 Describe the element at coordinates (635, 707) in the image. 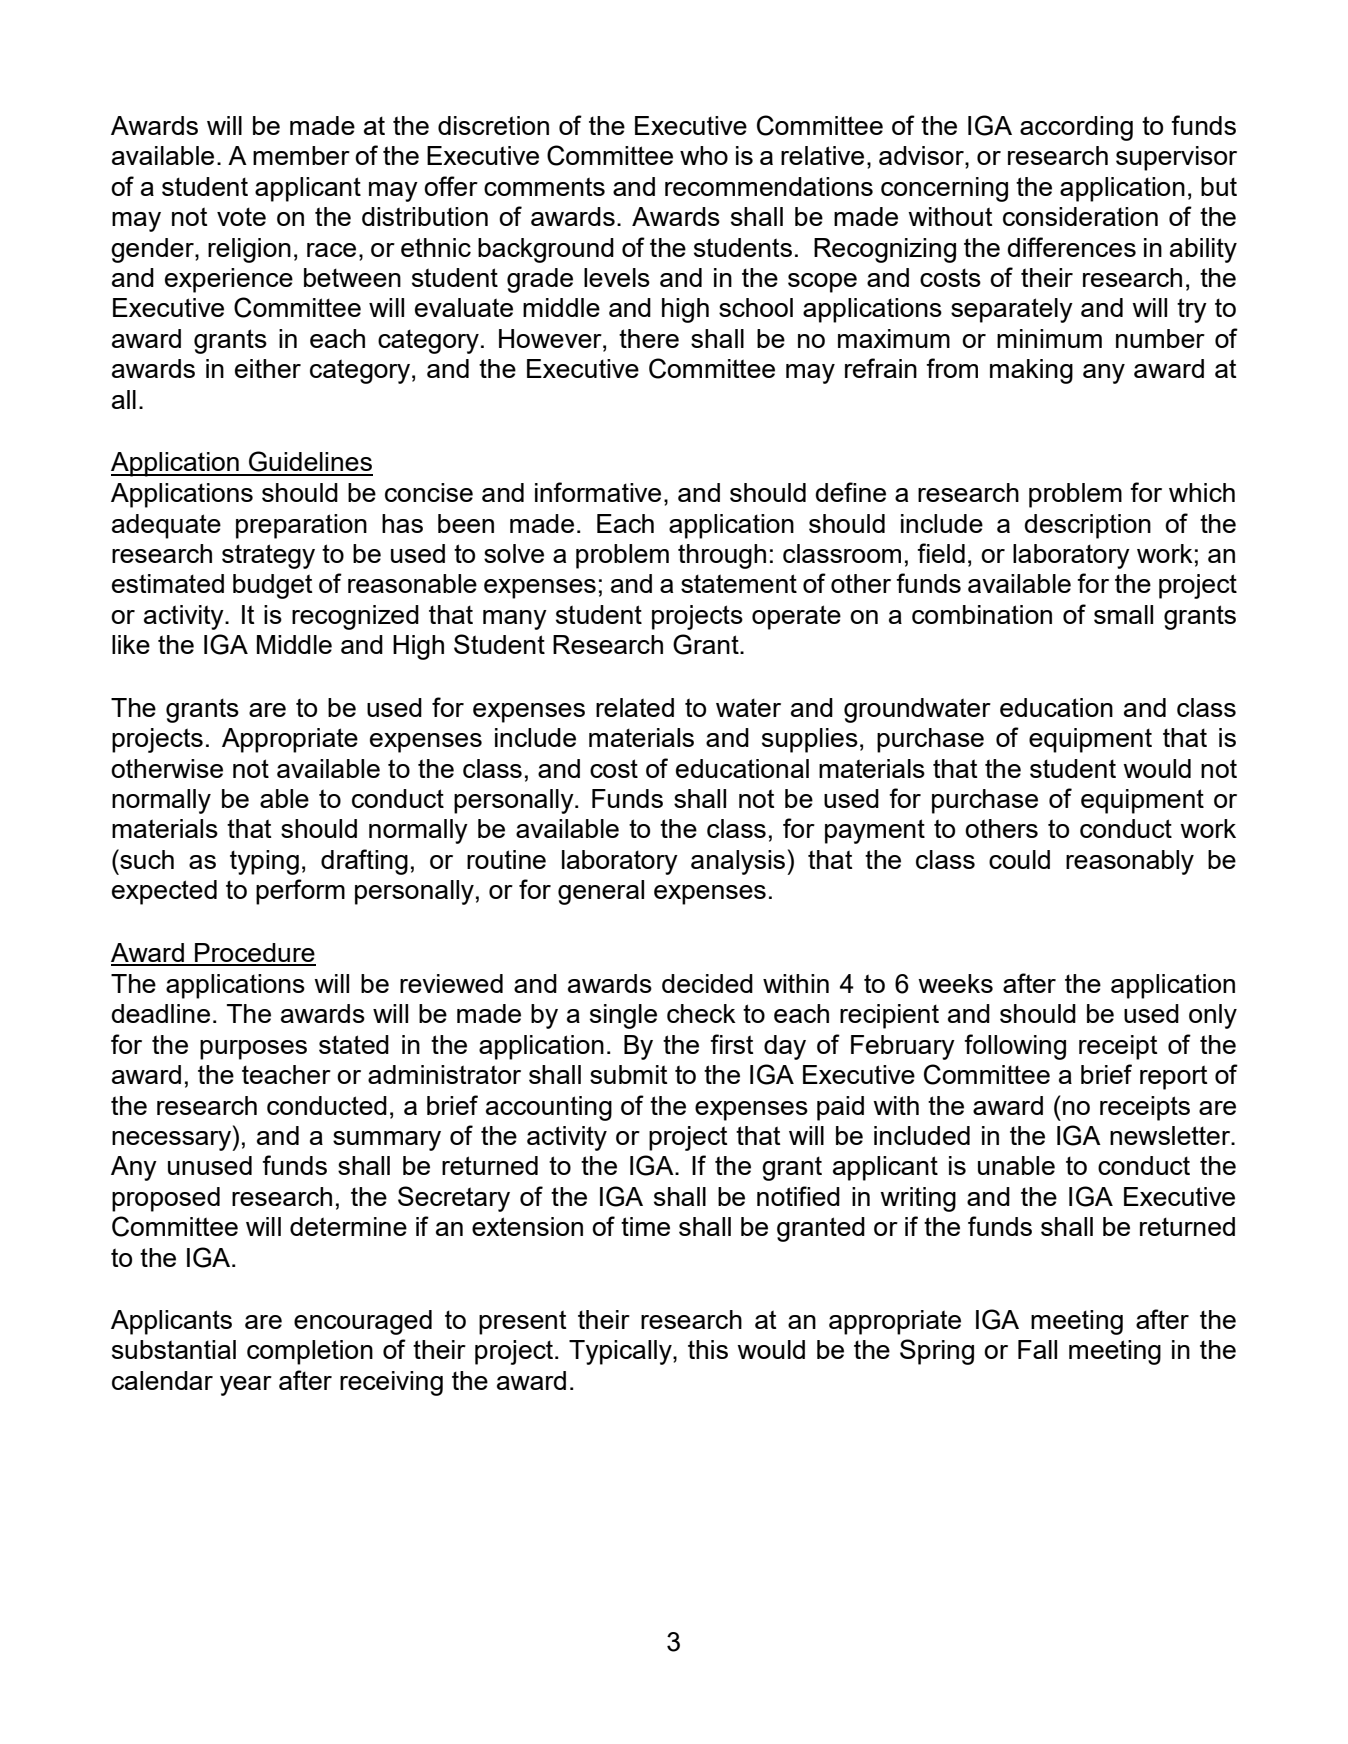

I see `related` at that location.
